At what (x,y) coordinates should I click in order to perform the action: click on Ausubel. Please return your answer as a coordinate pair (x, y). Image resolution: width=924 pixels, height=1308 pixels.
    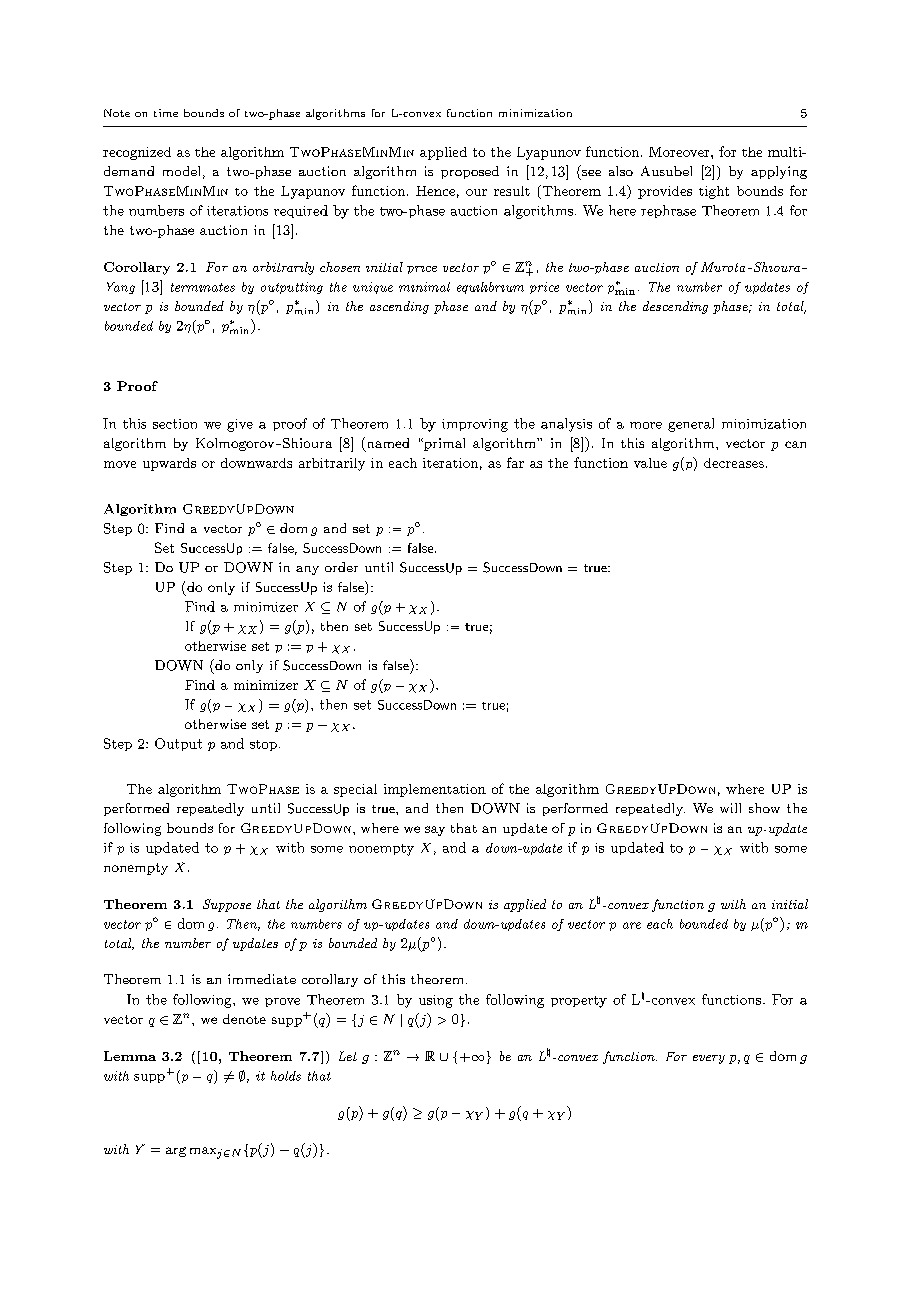
    Looking at the image, I should click on (666, 171).
